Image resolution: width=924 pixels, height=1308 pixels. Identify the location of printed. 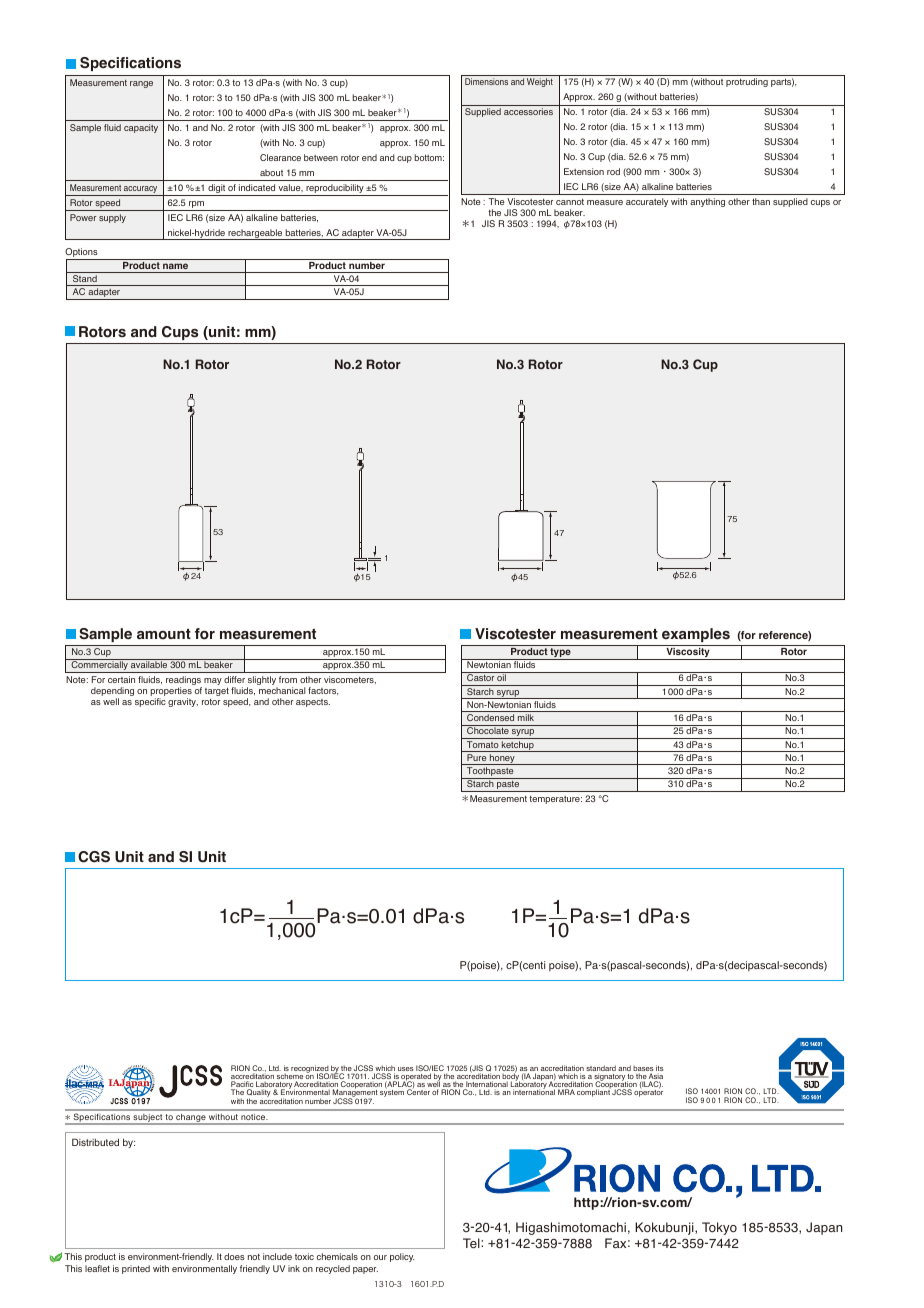
(136, 1269).
